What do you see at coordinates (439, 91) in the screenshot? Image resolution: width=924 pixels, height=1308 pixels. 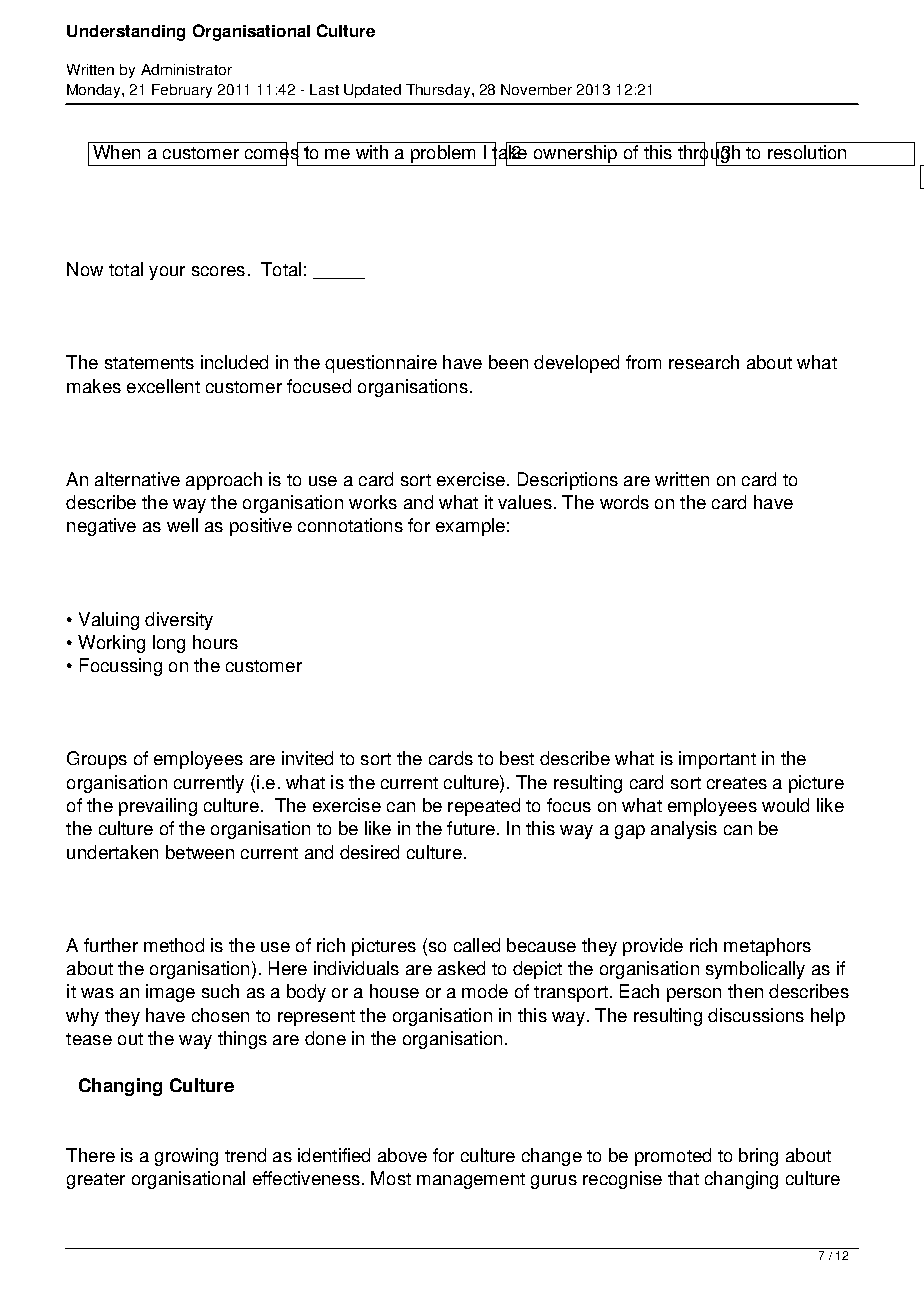 I see `Thursday` at bounding box center [439, 91].
